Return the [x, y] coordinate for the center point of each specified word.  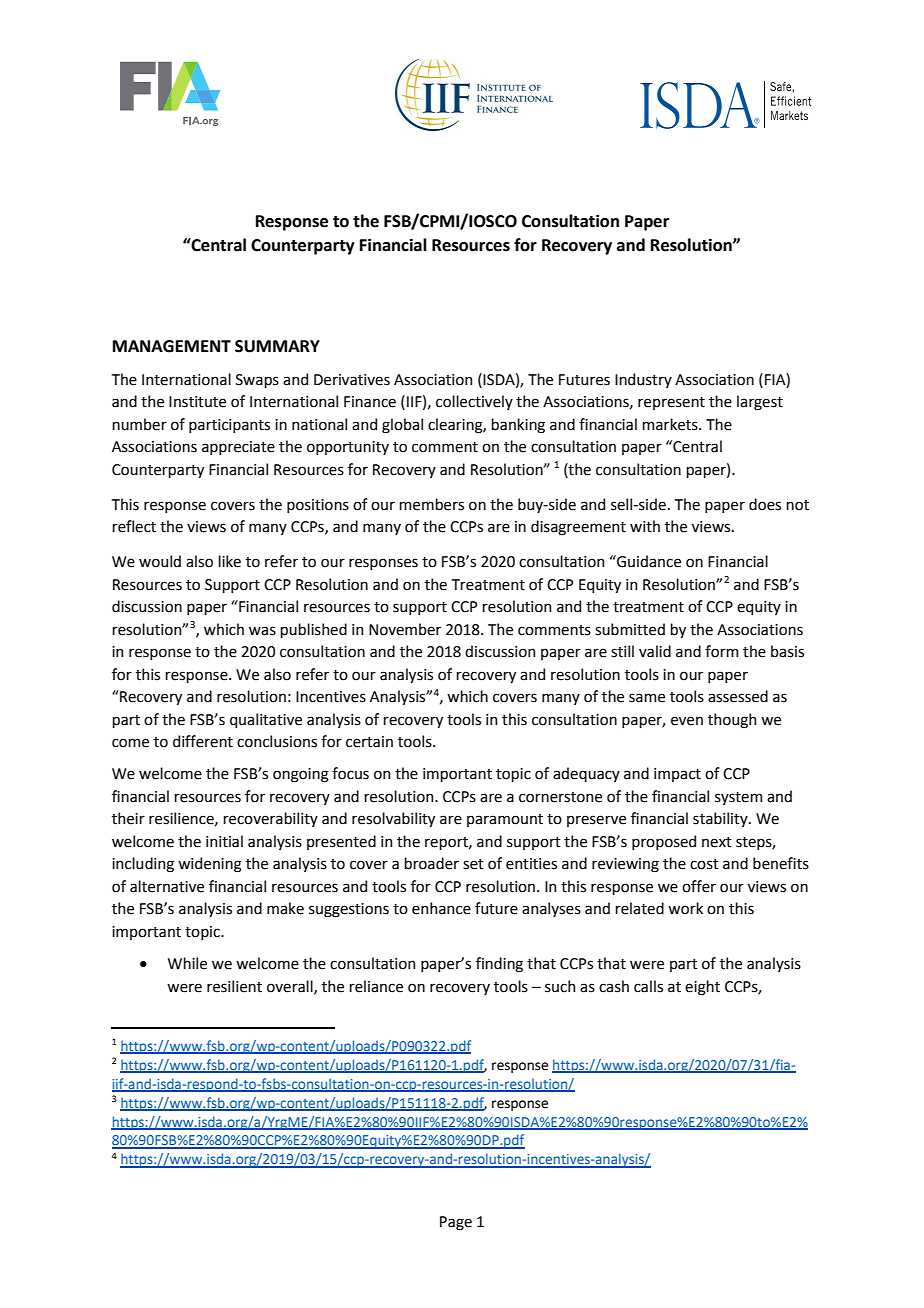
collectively [474, 402]
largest [760, 403]
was [262, 631]
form [721, 651]
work [685, 908]
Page [456, 1223]
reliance [376, 986]
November [405, 629]
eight [702, 988]
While [187, 963]
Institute [197, 402]
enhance [441, 908]
